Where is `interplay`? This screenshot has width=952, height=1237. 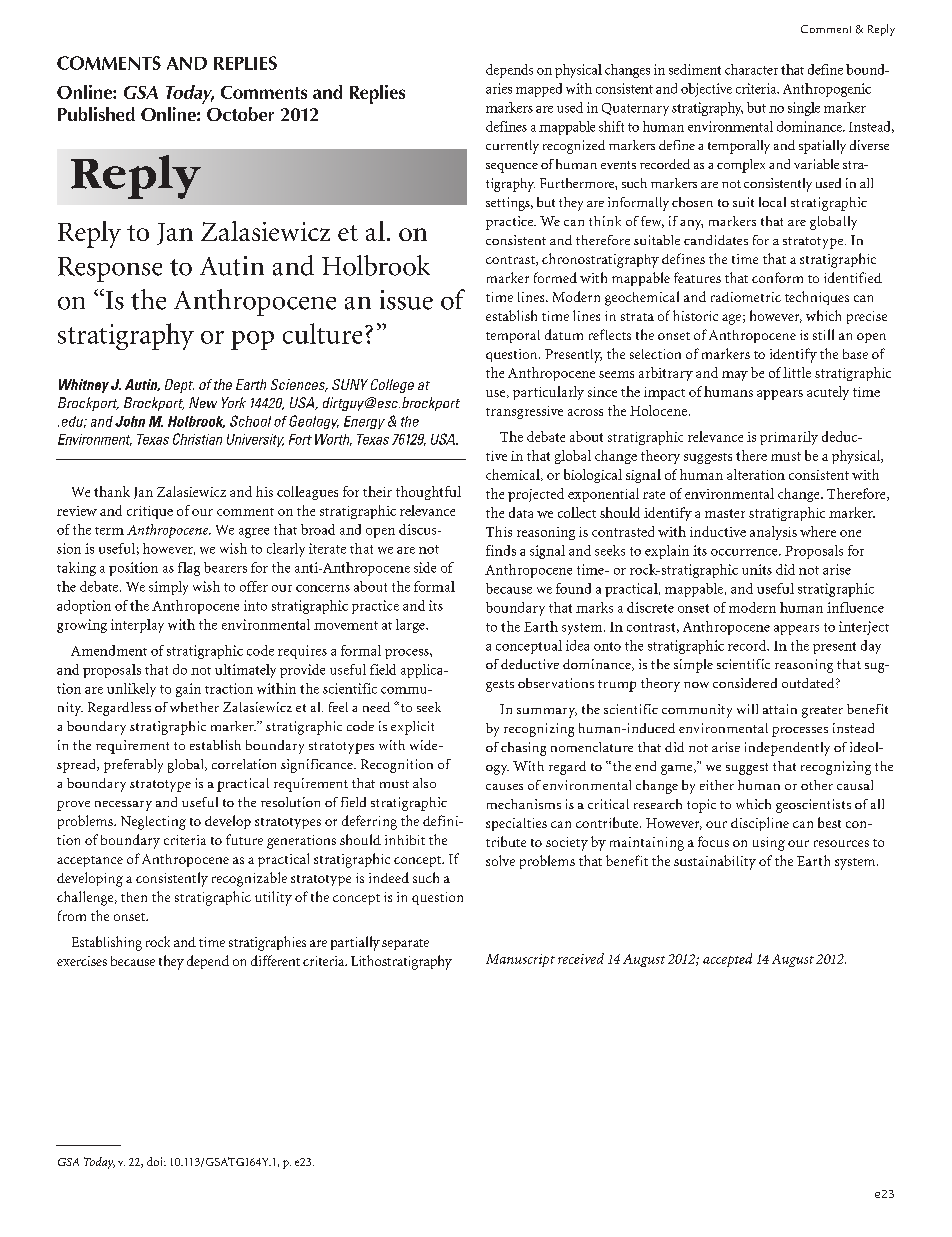
interplay is located at coordinates (137, 626).
